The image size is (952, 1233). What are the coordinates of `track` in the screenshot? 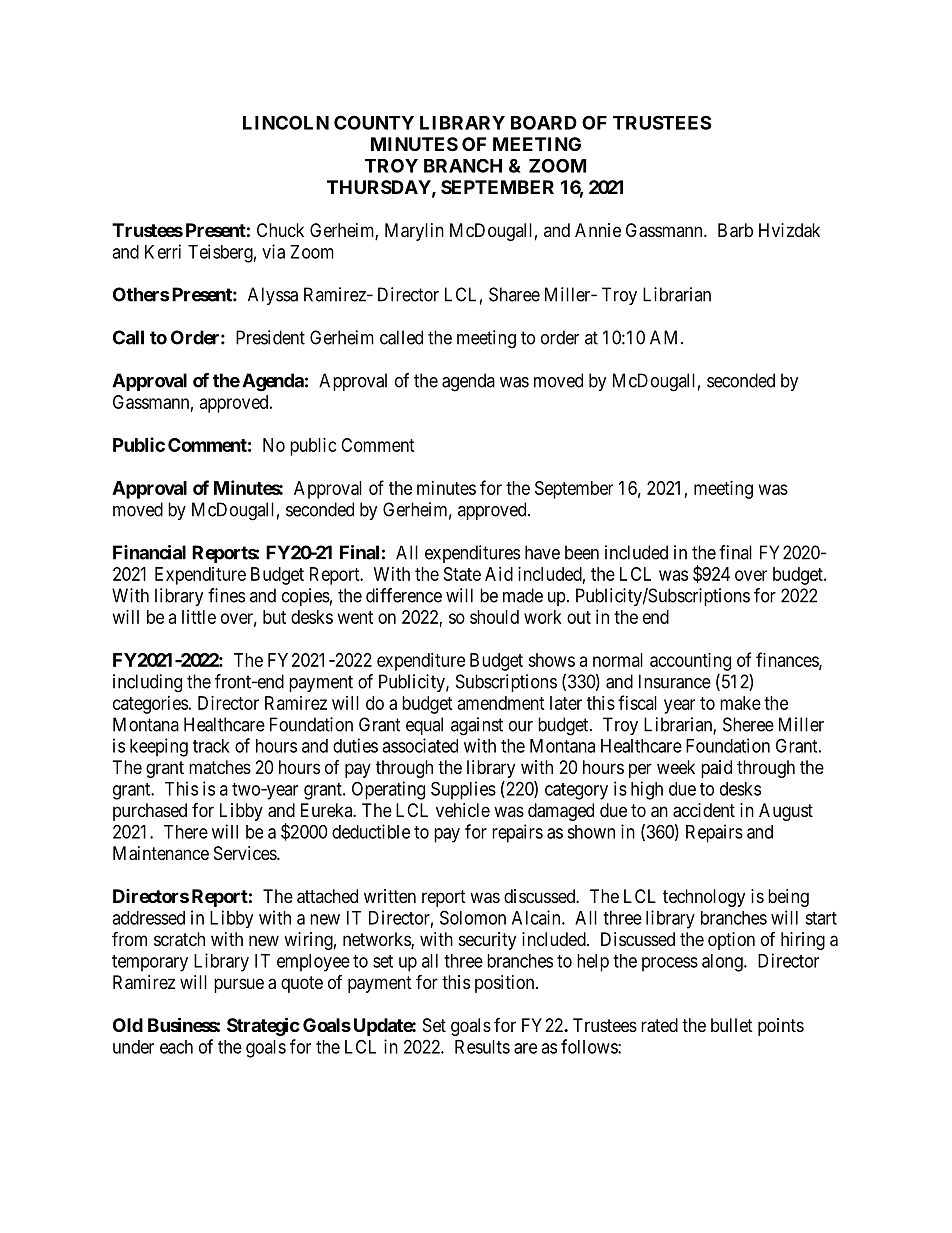 It's located at (211, 746).
